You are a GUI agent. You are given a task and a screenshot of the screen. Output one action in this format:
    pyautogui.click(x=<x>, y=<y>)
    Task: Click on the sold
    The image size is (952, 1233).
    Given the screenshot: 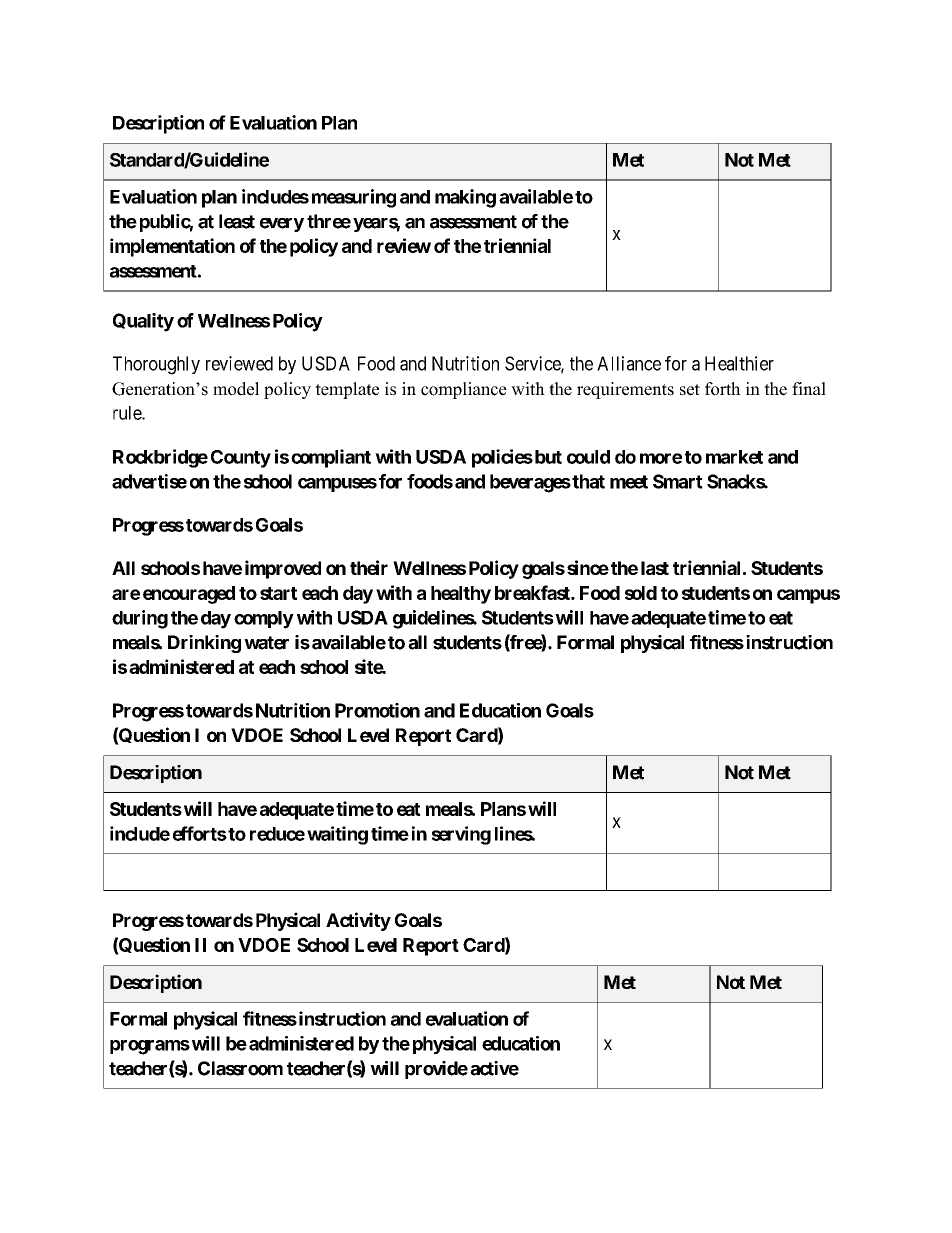 What is the action you would take?
    pyautogui.click(x=641, y=593)
